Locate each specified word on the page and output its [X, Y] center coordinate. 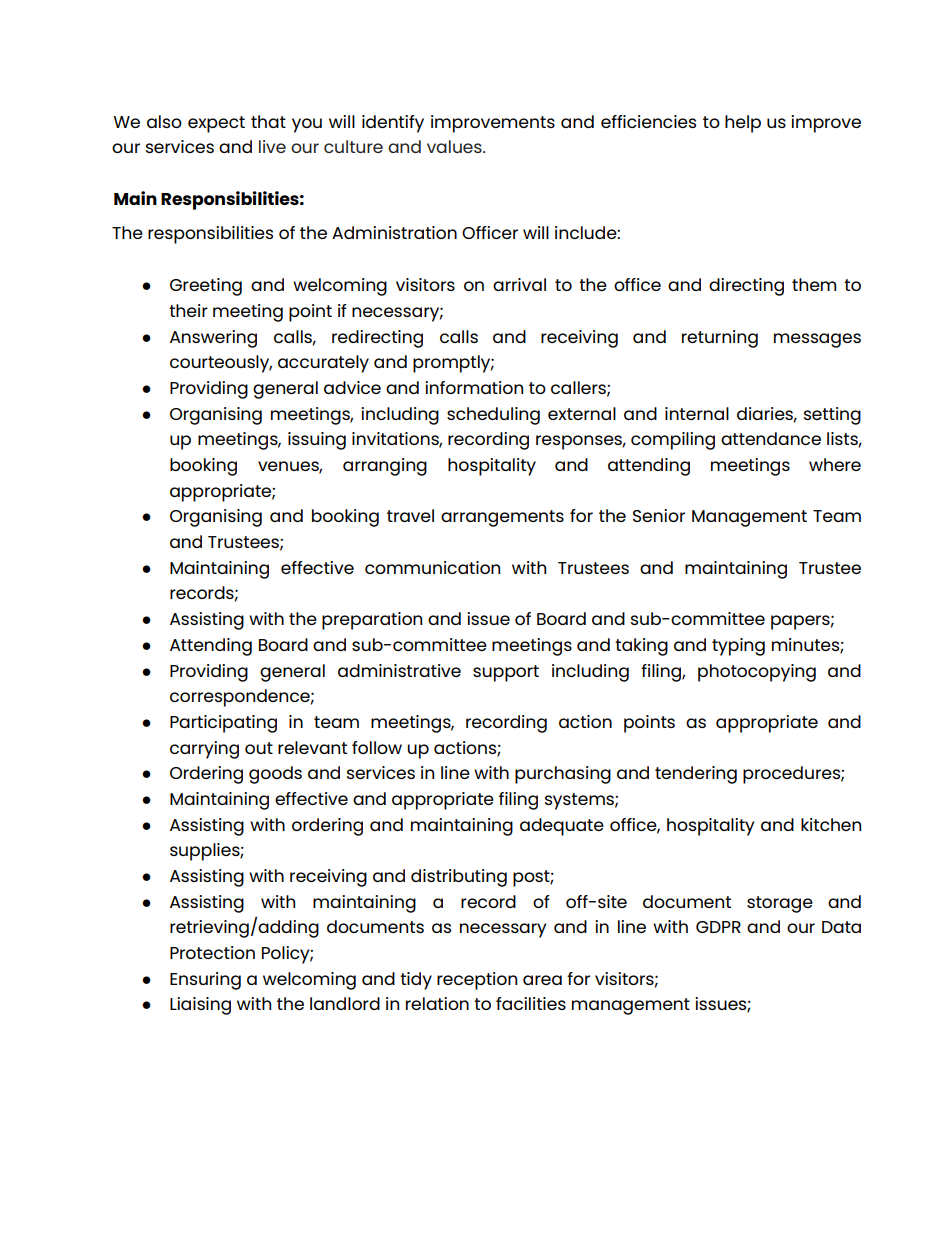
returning [720, 339]
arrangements [502, 518]
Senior [659, 515]
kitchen [831, 824]
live [272, 146]
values [455, 146]
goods [275, 775]
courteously [221, 364]
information [474, 387]
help [743, 124]
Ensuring [205, 981]
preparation [372, 621]
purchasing [563, 775]
